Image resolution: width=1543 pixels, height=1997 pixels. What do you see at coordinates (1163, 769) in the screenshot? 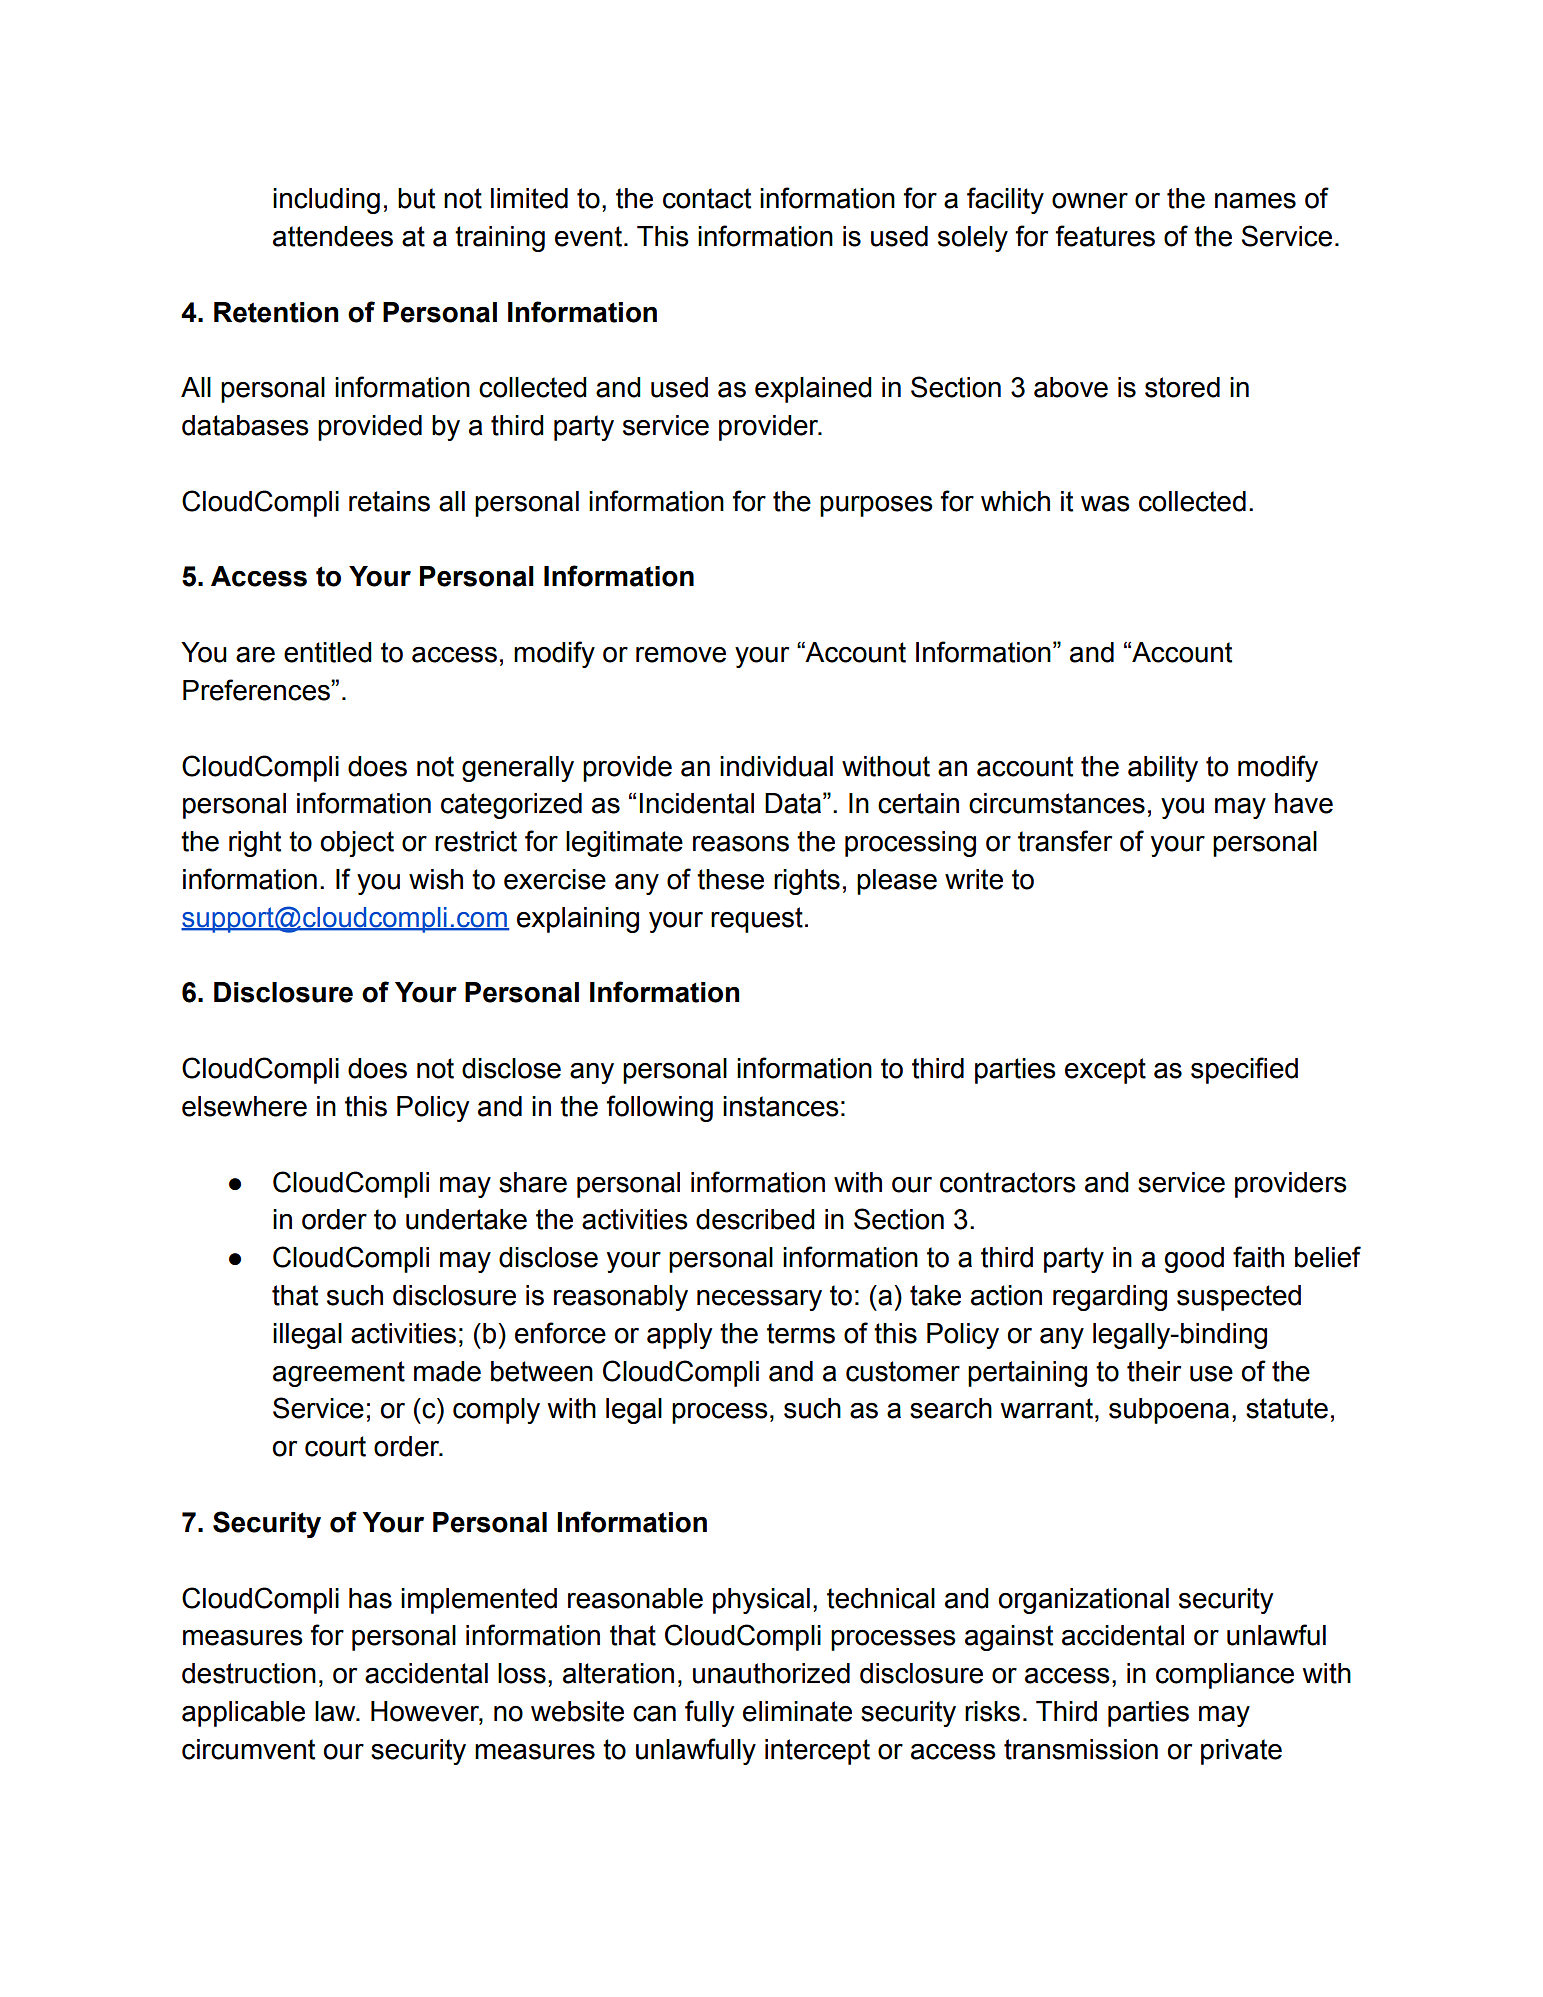
I see `ability` at bounding box center [1163, 769].
